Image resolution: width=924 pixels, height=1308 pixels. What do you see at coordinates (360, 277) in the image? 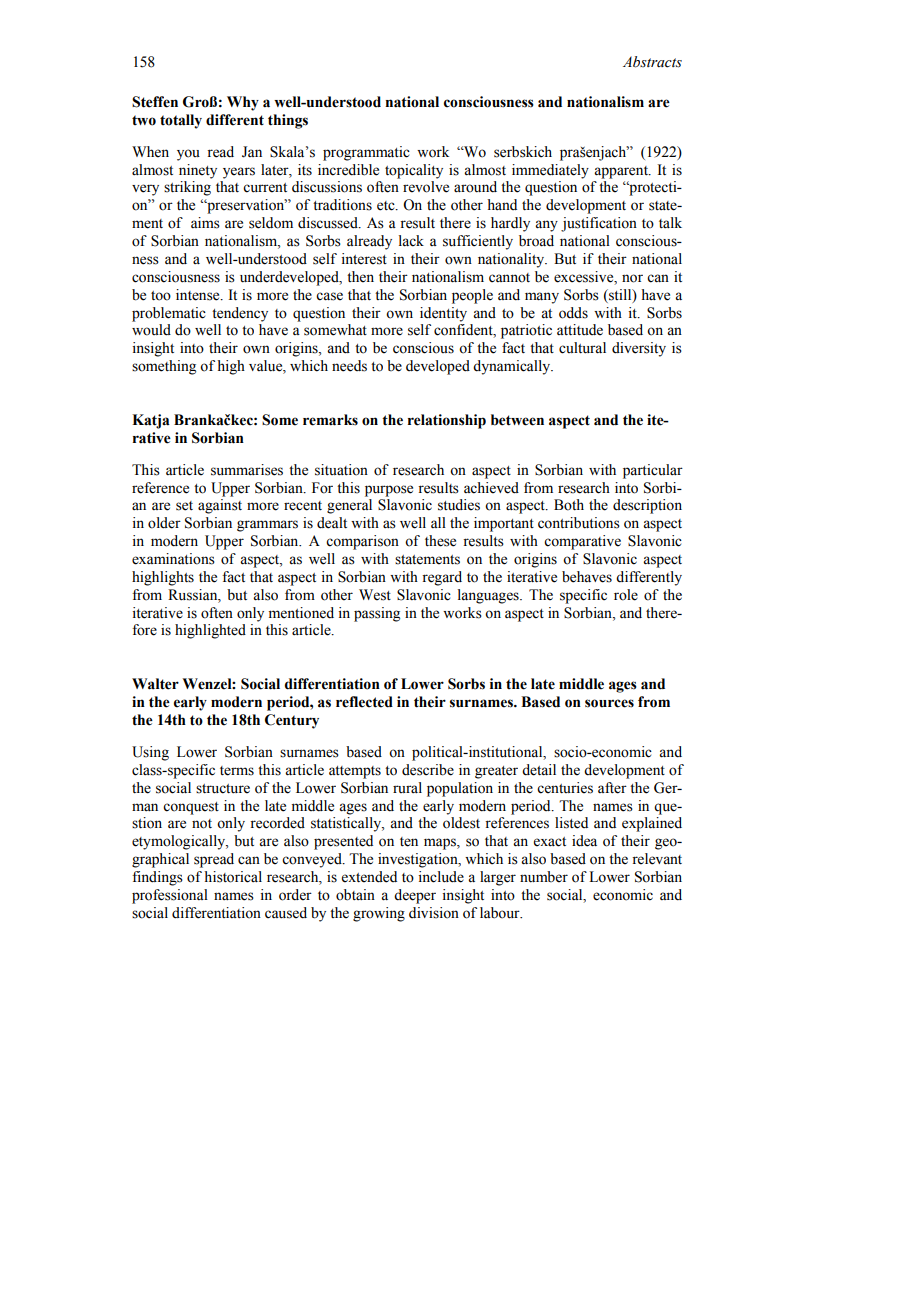
I see `then` at bounding box center [360, 277].
